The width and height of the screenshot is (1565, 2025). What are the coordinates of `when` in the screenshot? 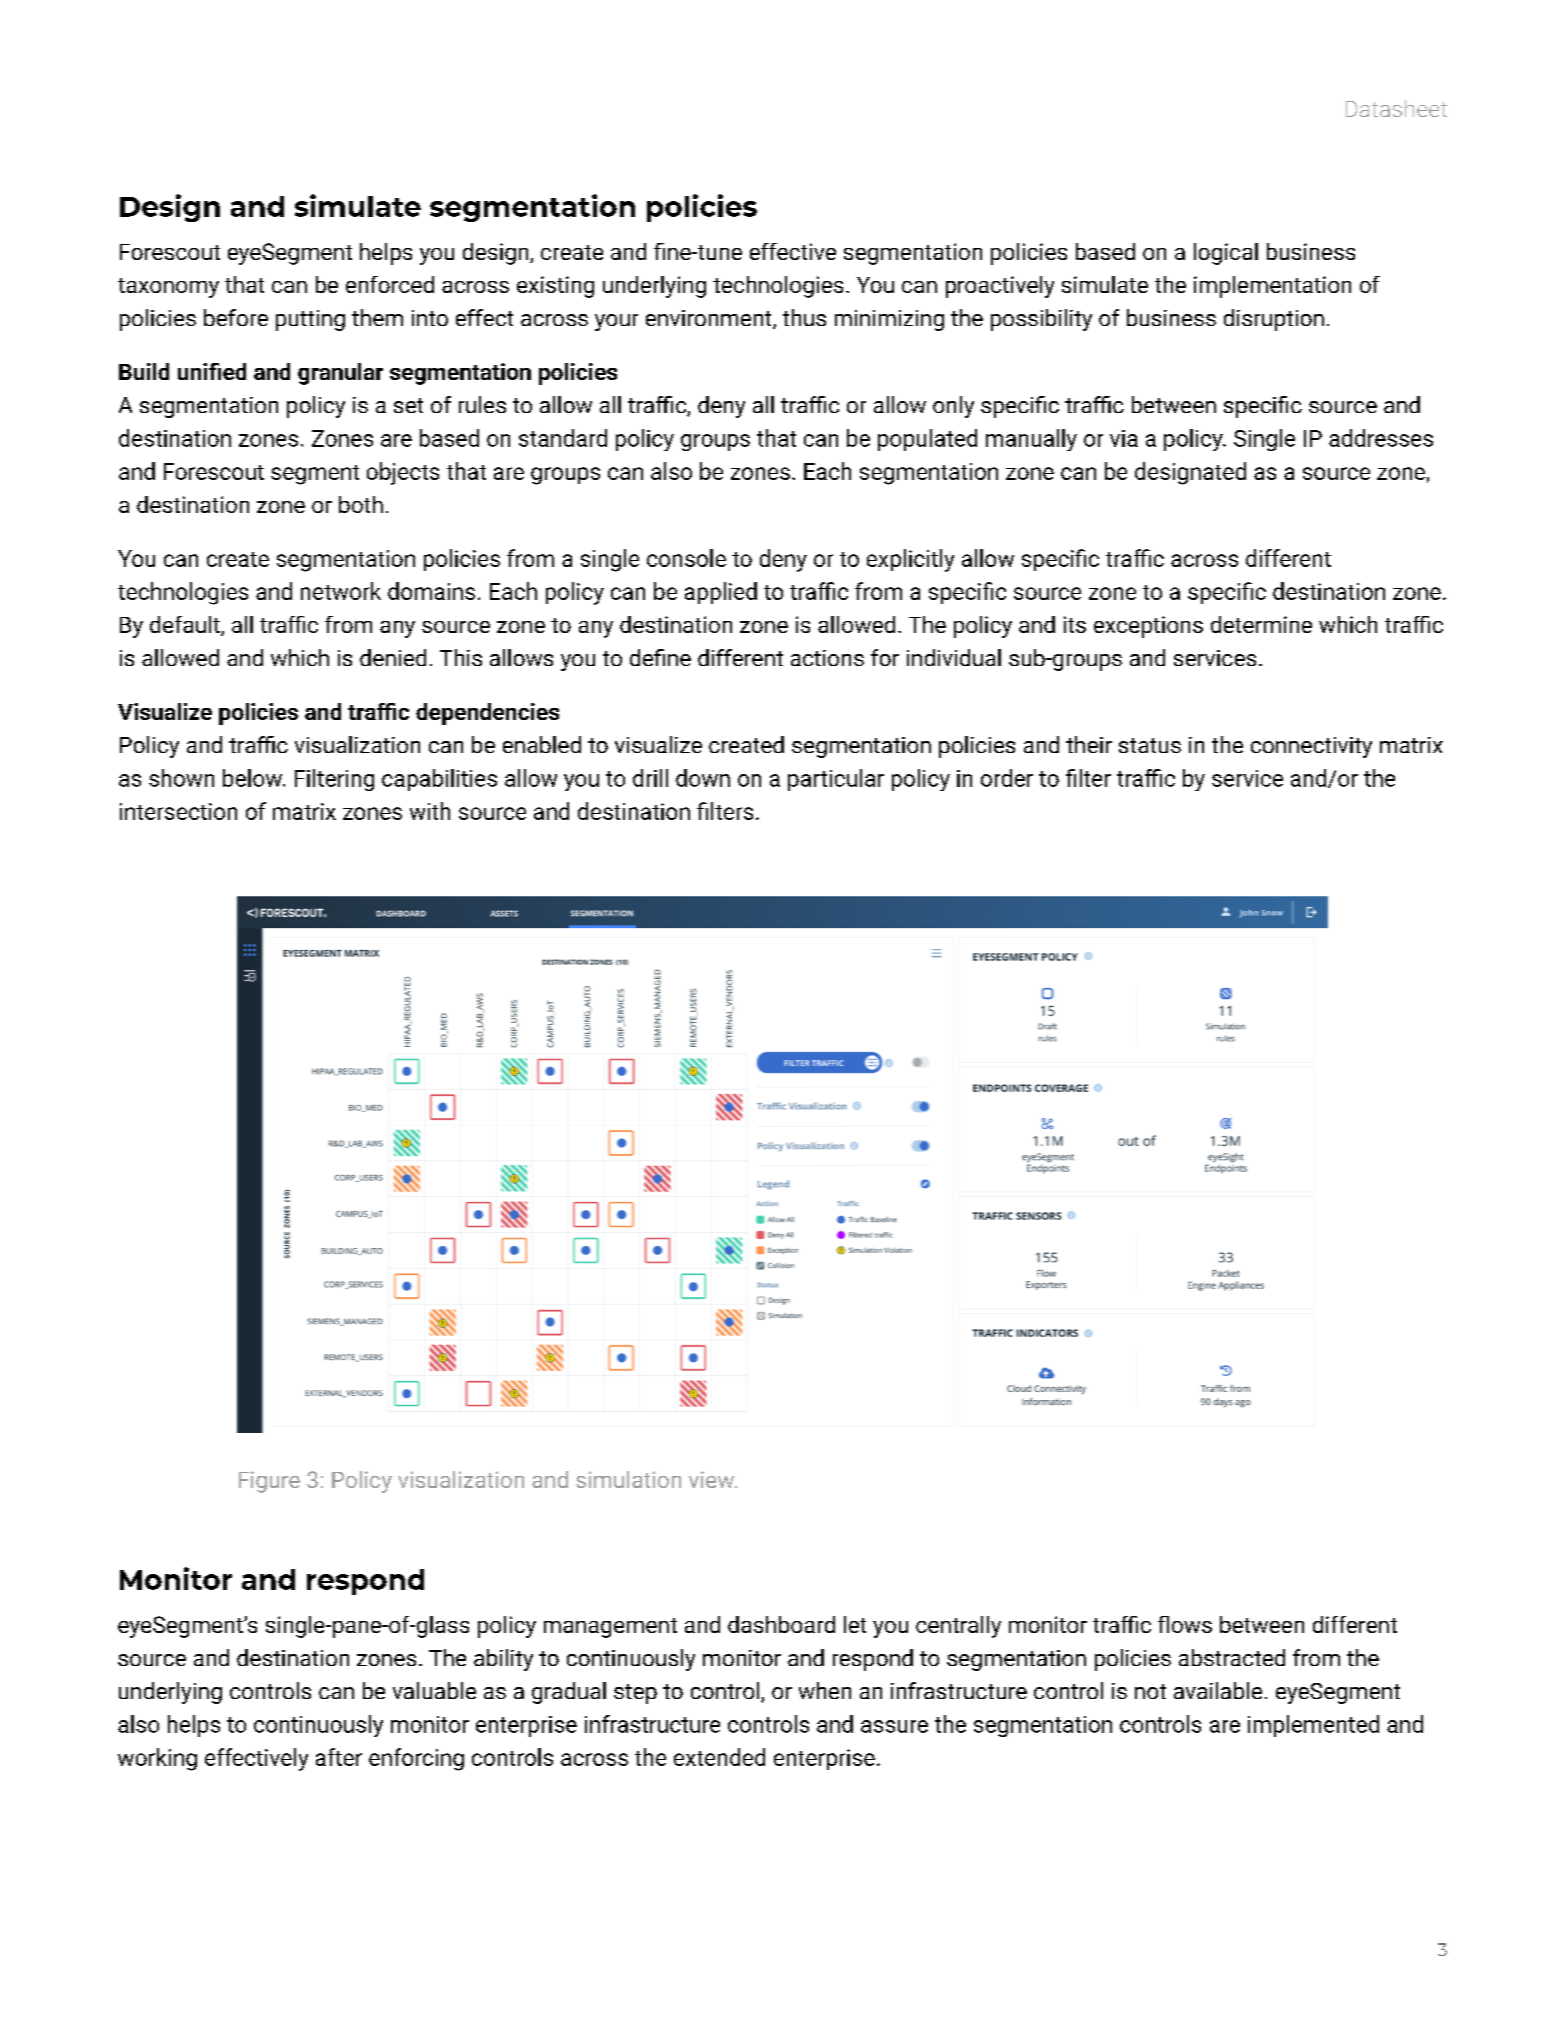 It's located at (825, 1690).
